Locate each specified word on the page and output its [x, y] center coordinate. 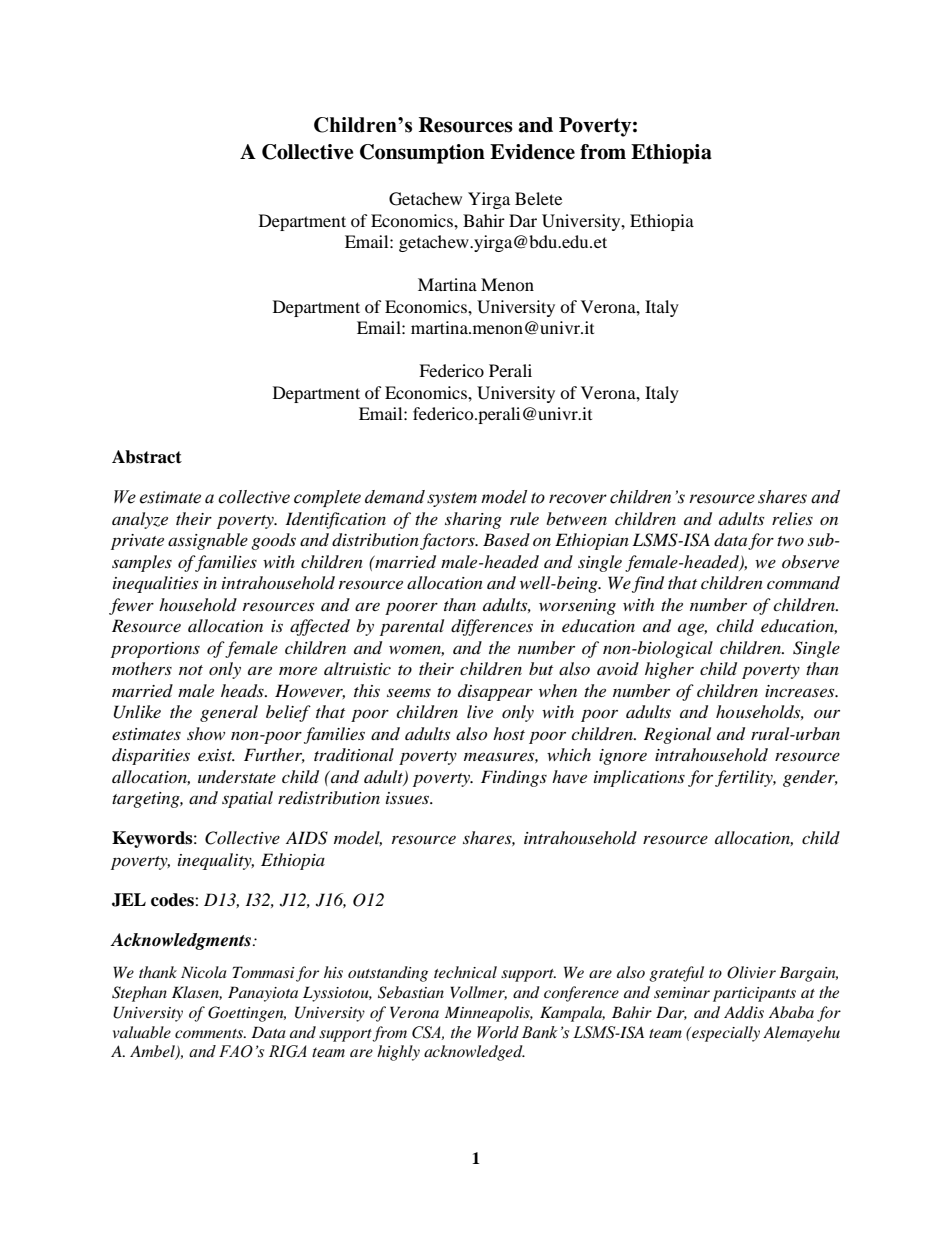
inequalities [155, 584]
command [803, 582]
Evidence [532, 152]
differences [492, 627]
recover [578, 499]
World [498, 1032]
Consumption [422, 154]
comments [210, 1033]
